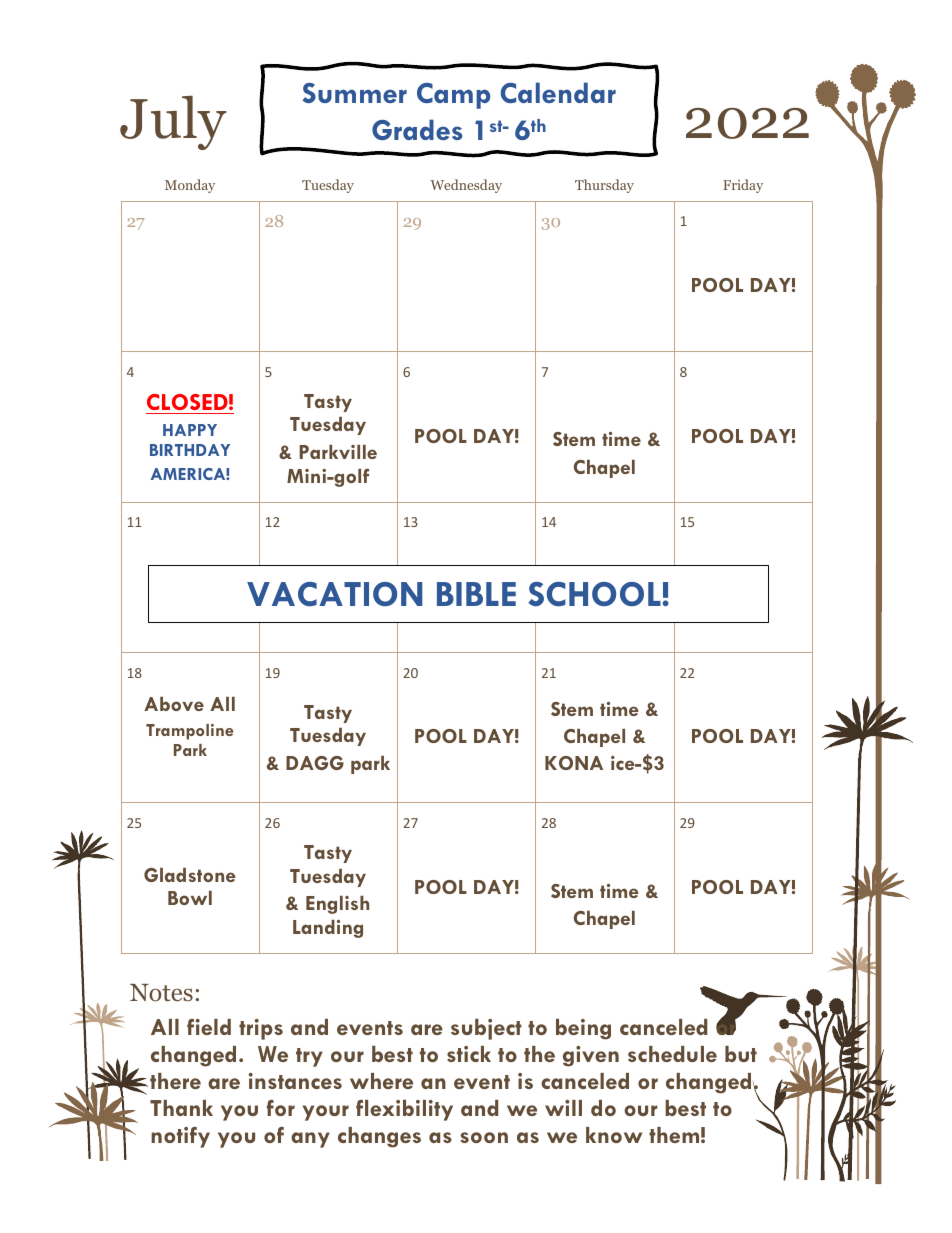  I want to click on VACATION, so click(334, 594).
